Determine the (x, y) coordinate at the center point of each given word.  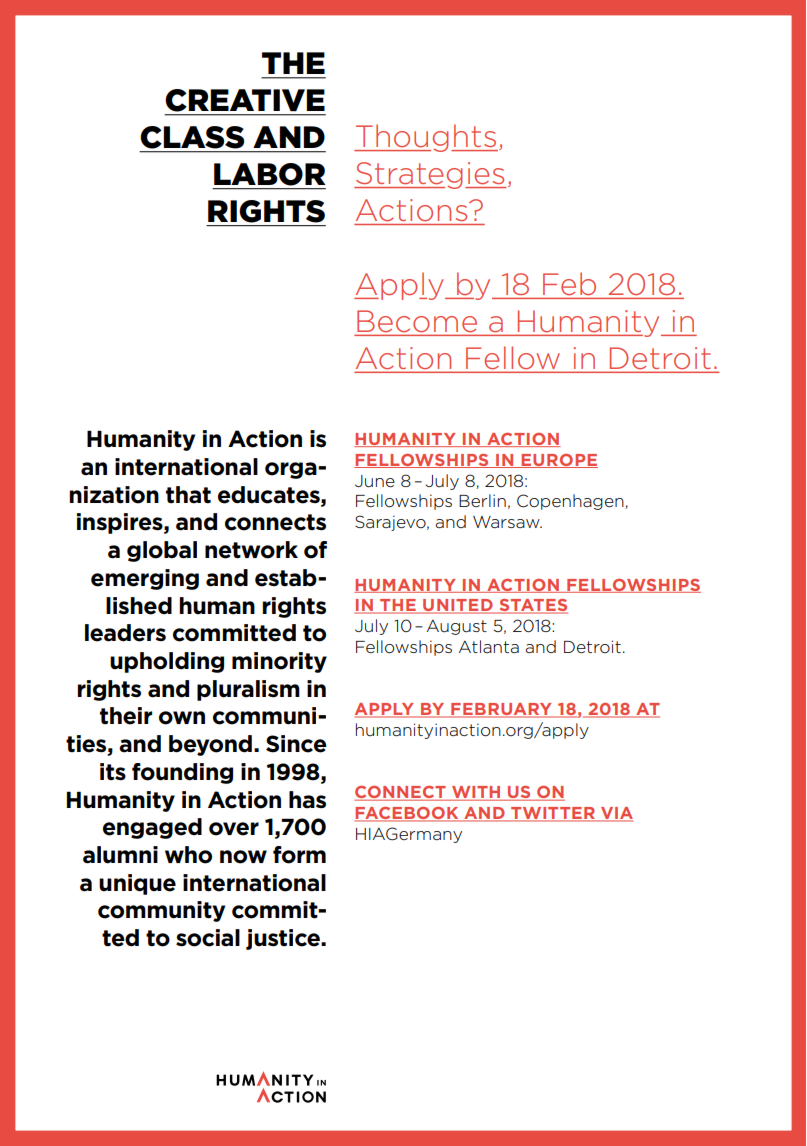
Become (417, 321)
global (162, 551)
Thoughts (426, 138)
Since (296, 744)
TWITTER (553, 814)
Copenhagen (571, 502)
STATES (532, 606)
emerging (145, 579)
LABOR (270, 174)
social (208, 938)
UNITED (458, 606)
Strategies (430, 175)
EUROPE (558, 461)
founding (182, 773)
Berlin (482, 500)
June (375, 481)
